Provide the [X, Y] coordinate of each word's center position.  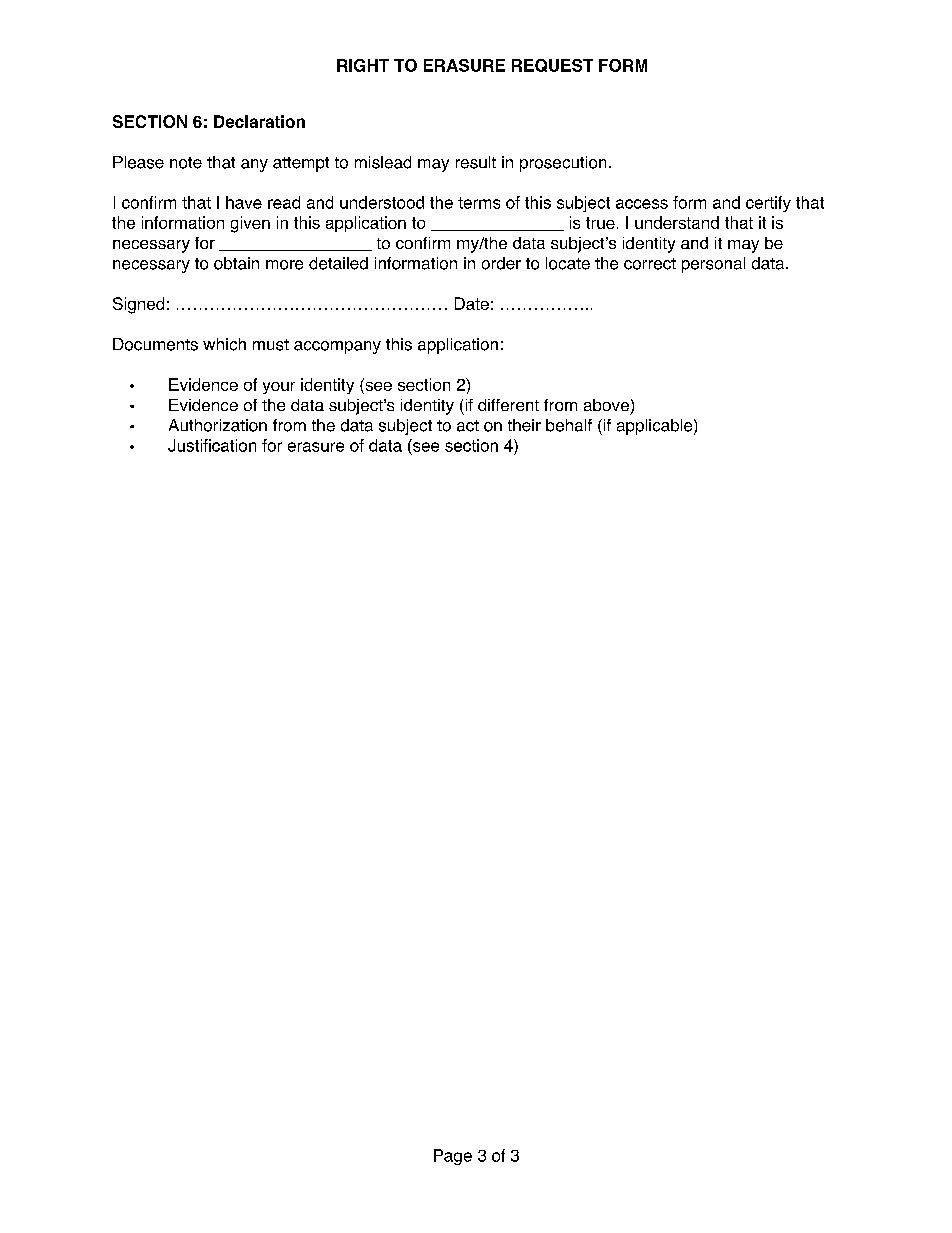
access [642, 204]
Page [453, 1157]
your [279, 388]
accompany [337, 347]
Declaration [259, 121]
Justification [212, 445]
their [524, 425]
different [508, 405]
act [468, 426]
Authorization [218, 425]
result [476, 162]
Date [472, 303]
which [224, 344]
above [606, 405]
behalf [569, 425]
